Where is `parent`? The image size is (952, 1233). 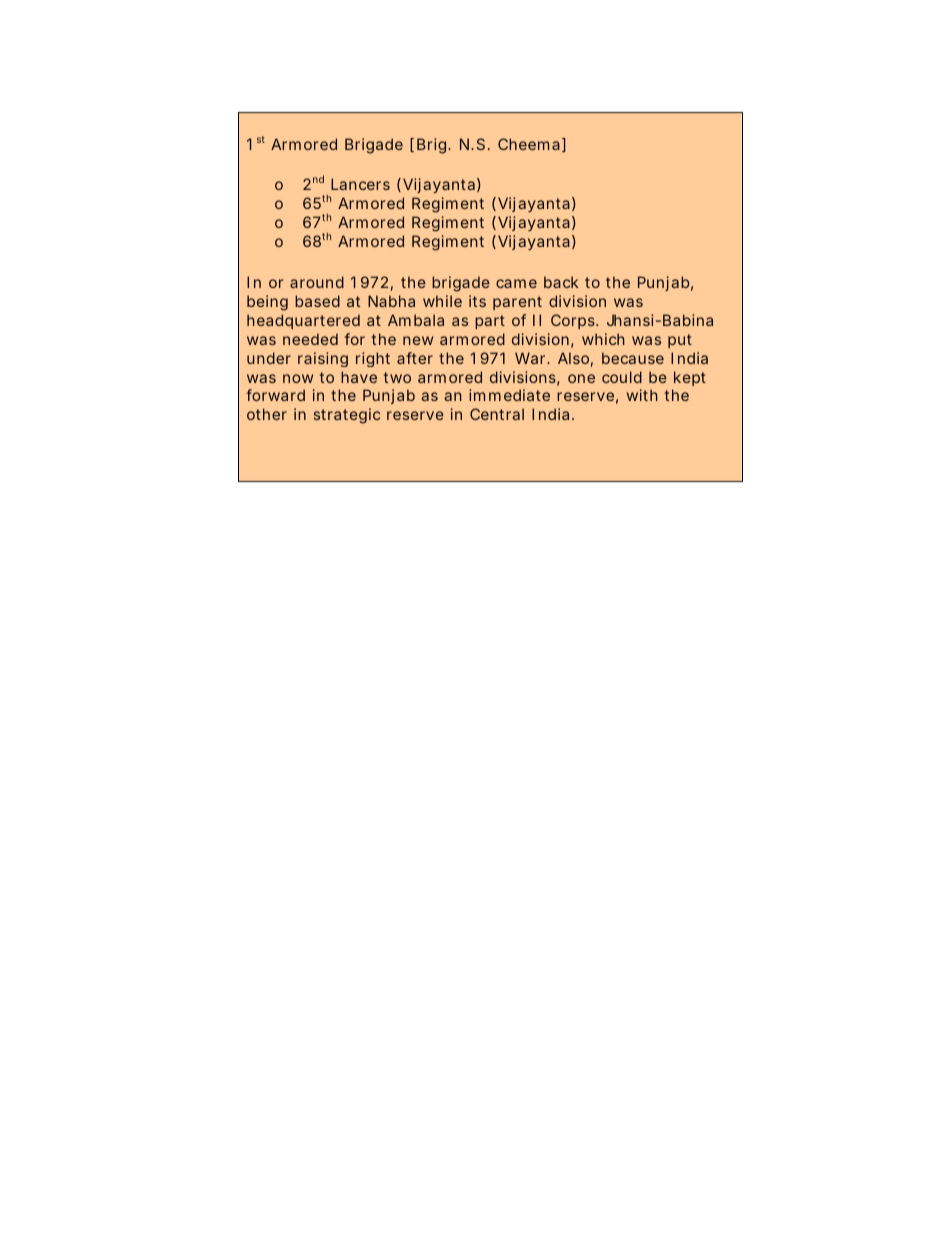 parent is located at coordinates (517, 303).
